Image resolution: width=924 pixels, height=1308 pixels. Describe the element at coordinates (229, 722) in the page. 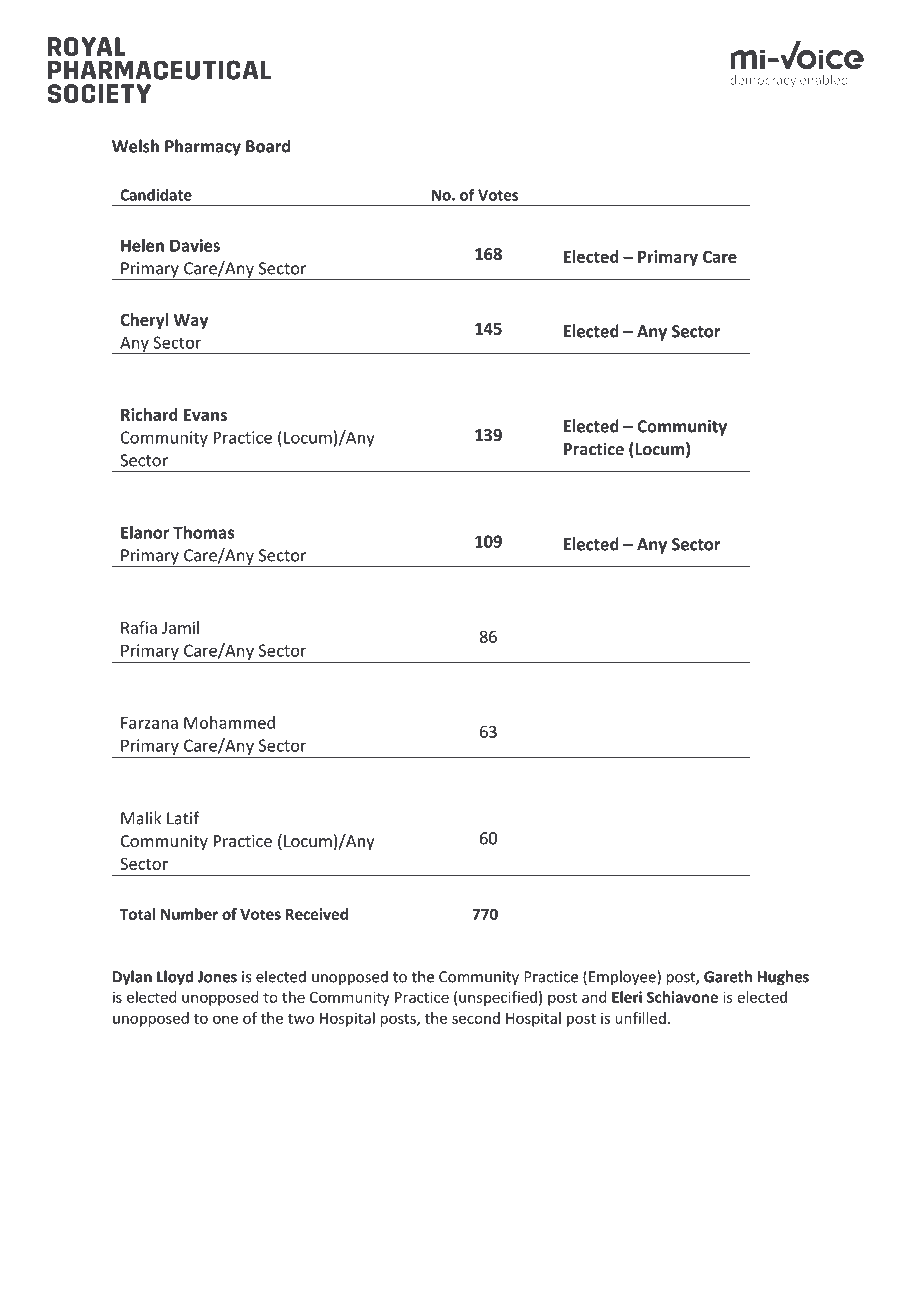

I see `Mohammed` at that location.
